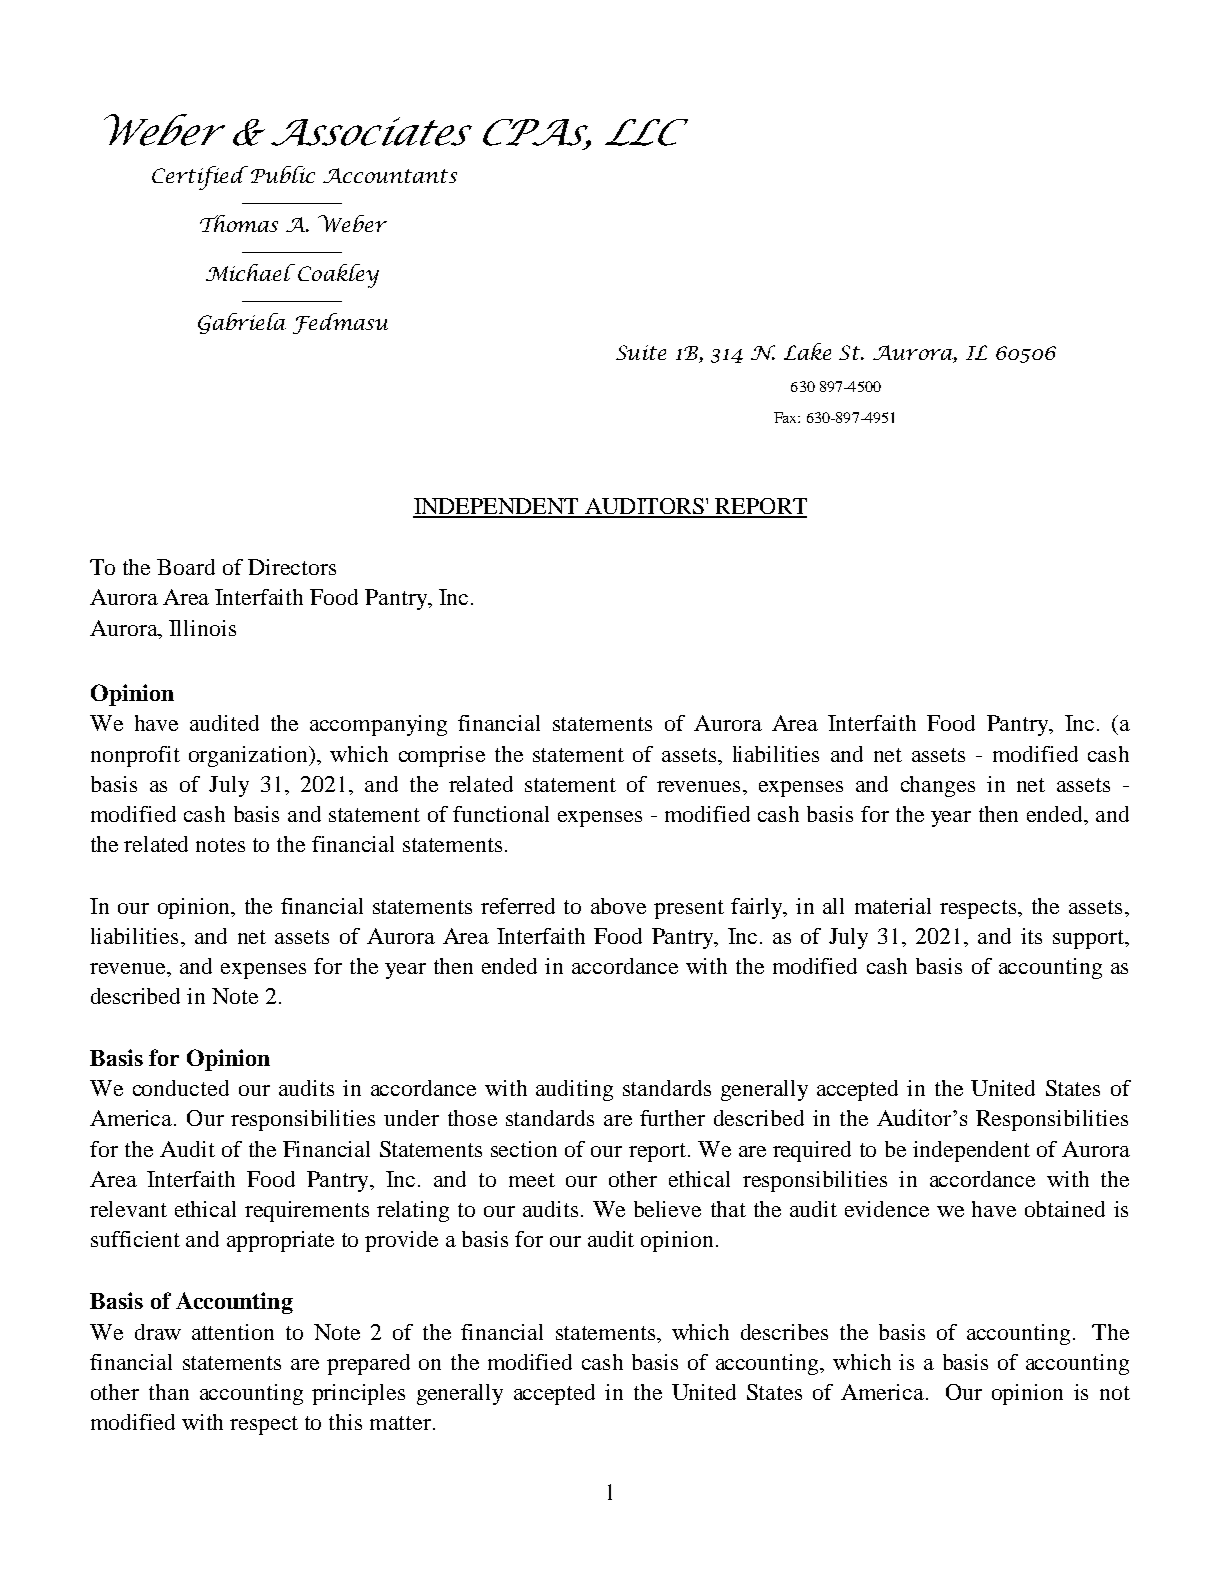 The height and width of the page is (1580, 1221). Describe the element at coordinates (249, 756) in the page. I see `organization` at that location.
